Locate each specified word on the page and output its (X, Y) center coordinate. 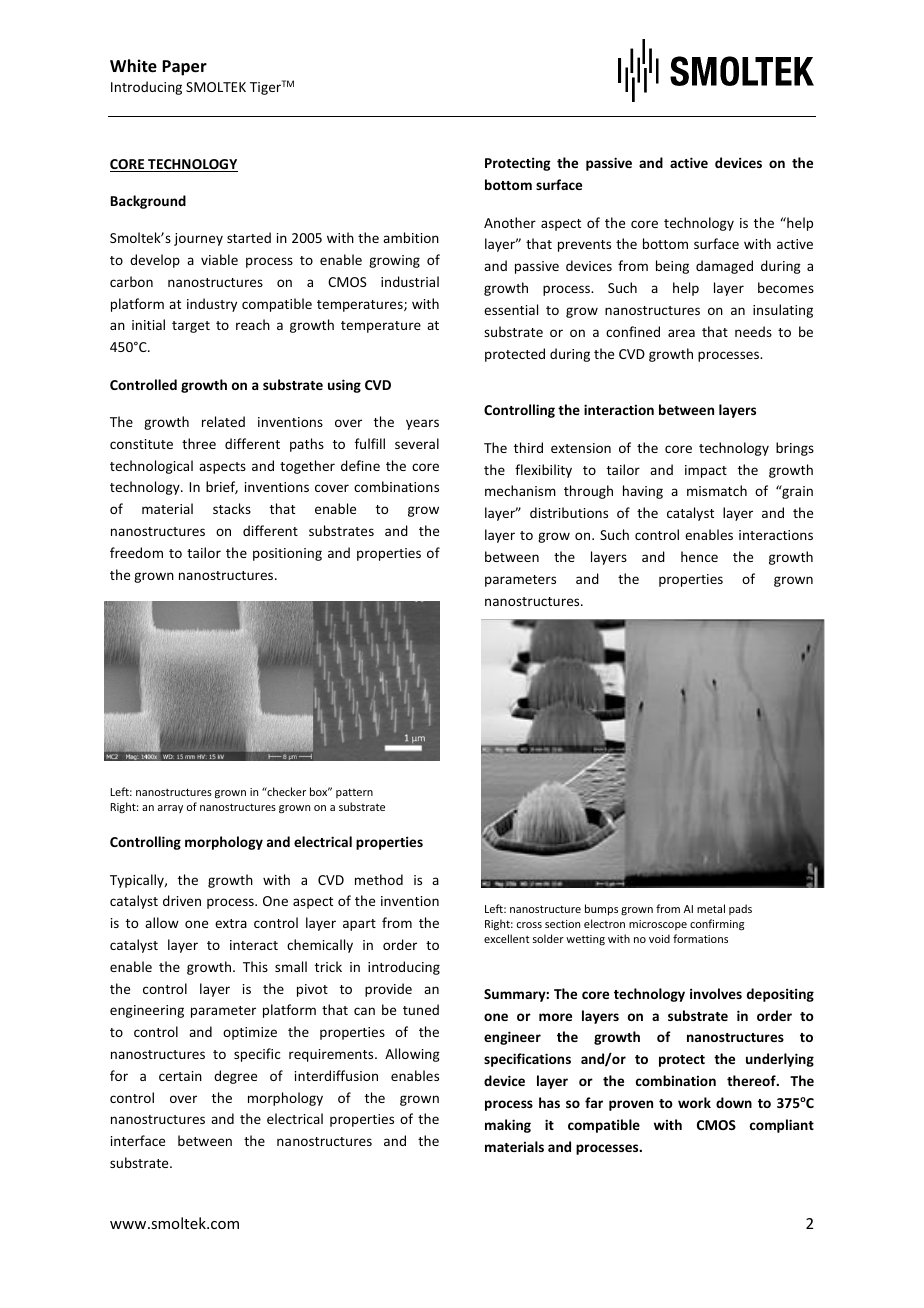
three (199, 443)
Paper (184, 68)
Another (510, 222)
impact (706, 471)
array (170, 809)
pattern (354, 793)
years (422, 424)
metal (711, 908)
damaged (724, 267)
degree (235, 1077)
